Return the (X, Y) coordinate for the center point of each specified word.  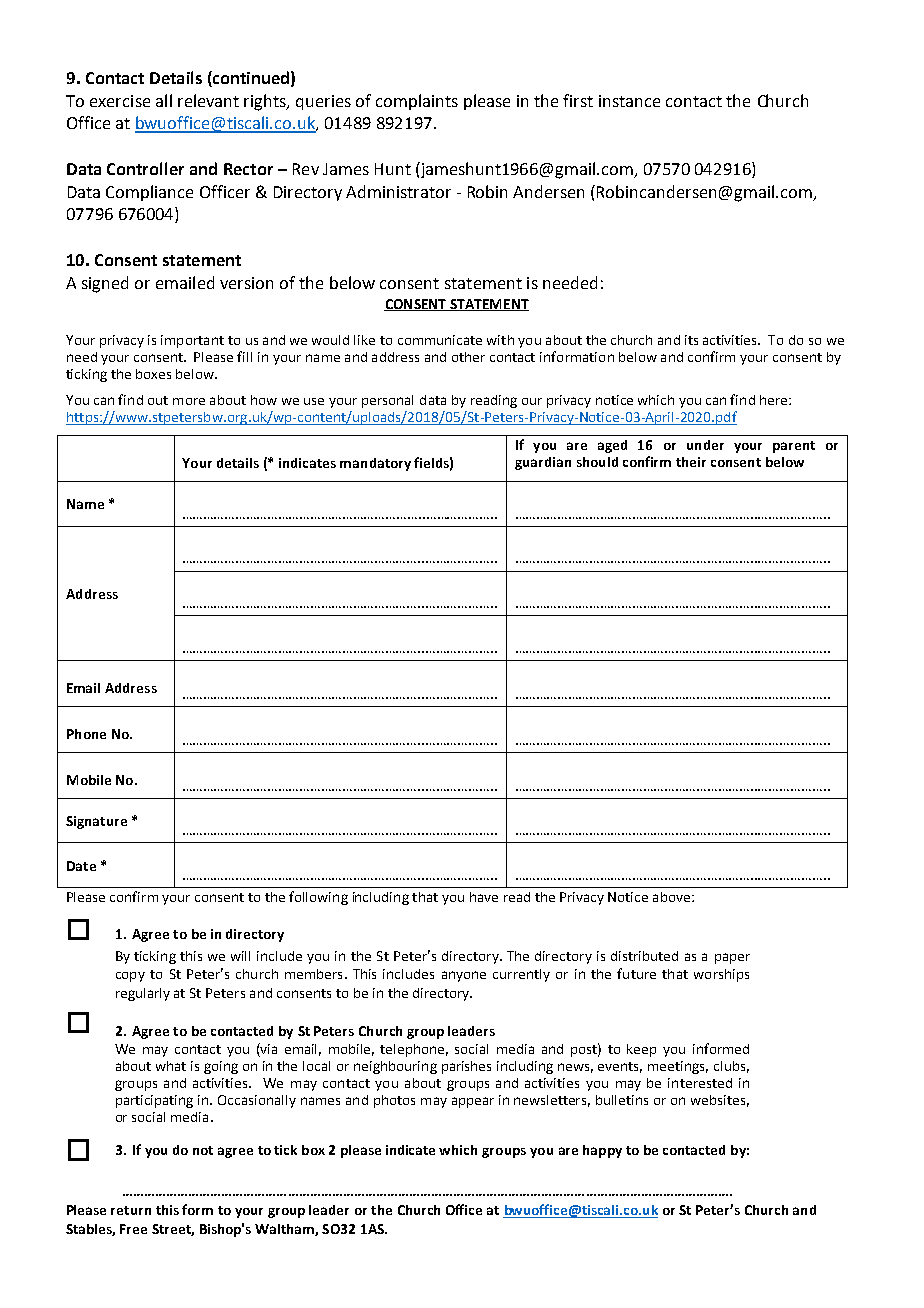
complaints (417, 102)
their (691, 462)
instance (629, 101)
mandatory (375, 464)
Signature (96, 822)
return (131, 1210)
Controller (145, 168)
